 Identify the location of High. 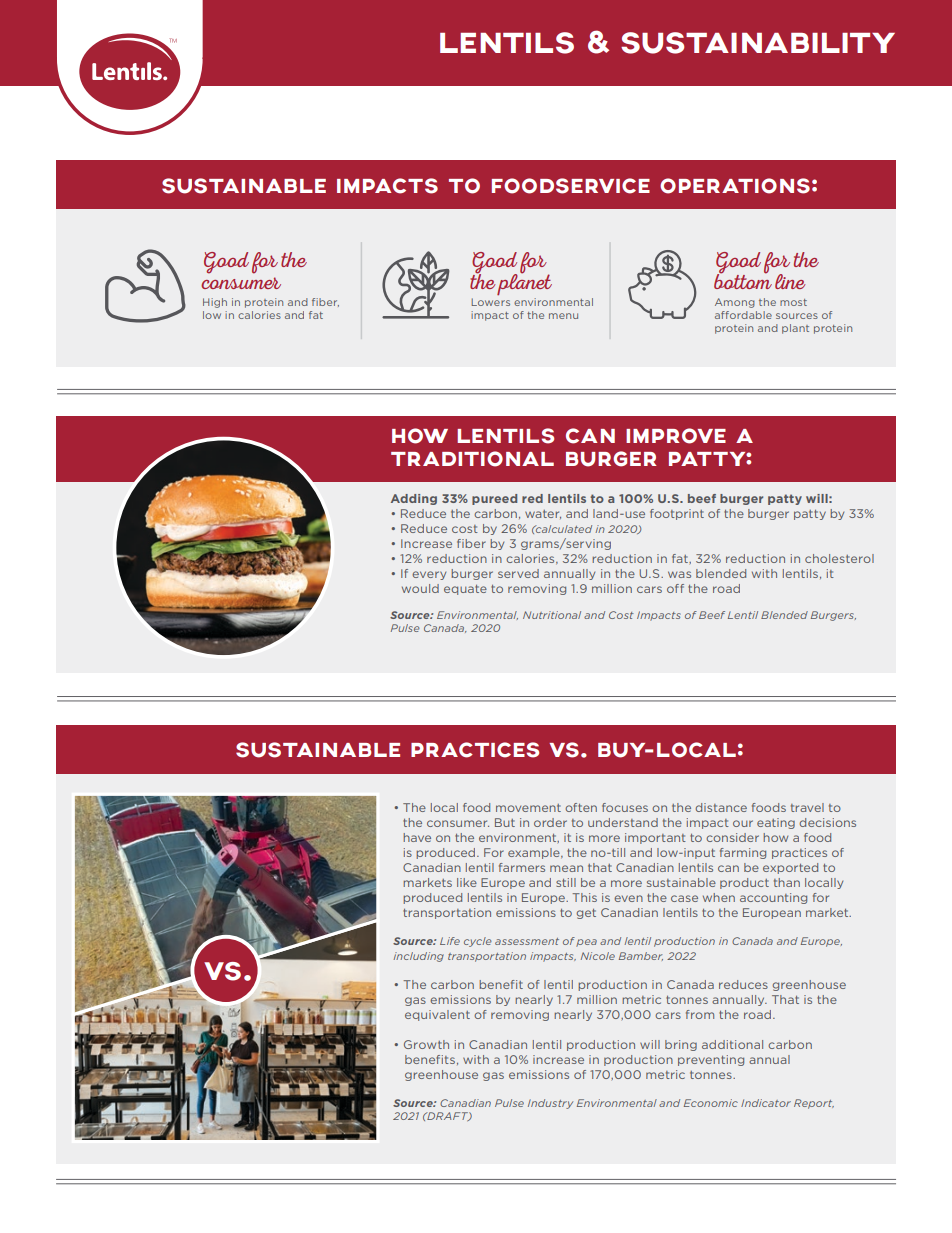
(215, 303).
